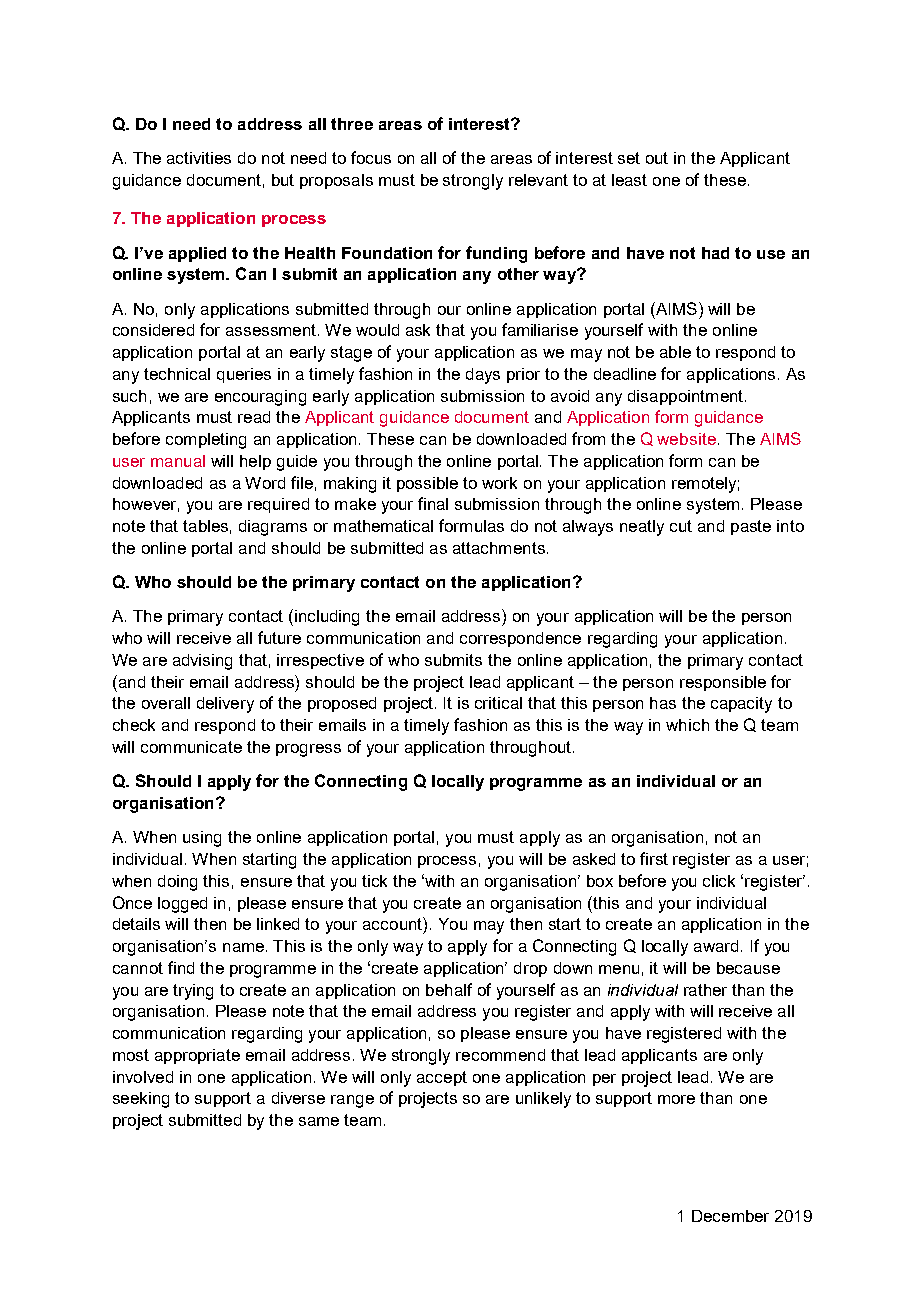 Image resolution: width=924 pixels, height=1309 pixels. I want to click on seeking, so click(141, 1100).
